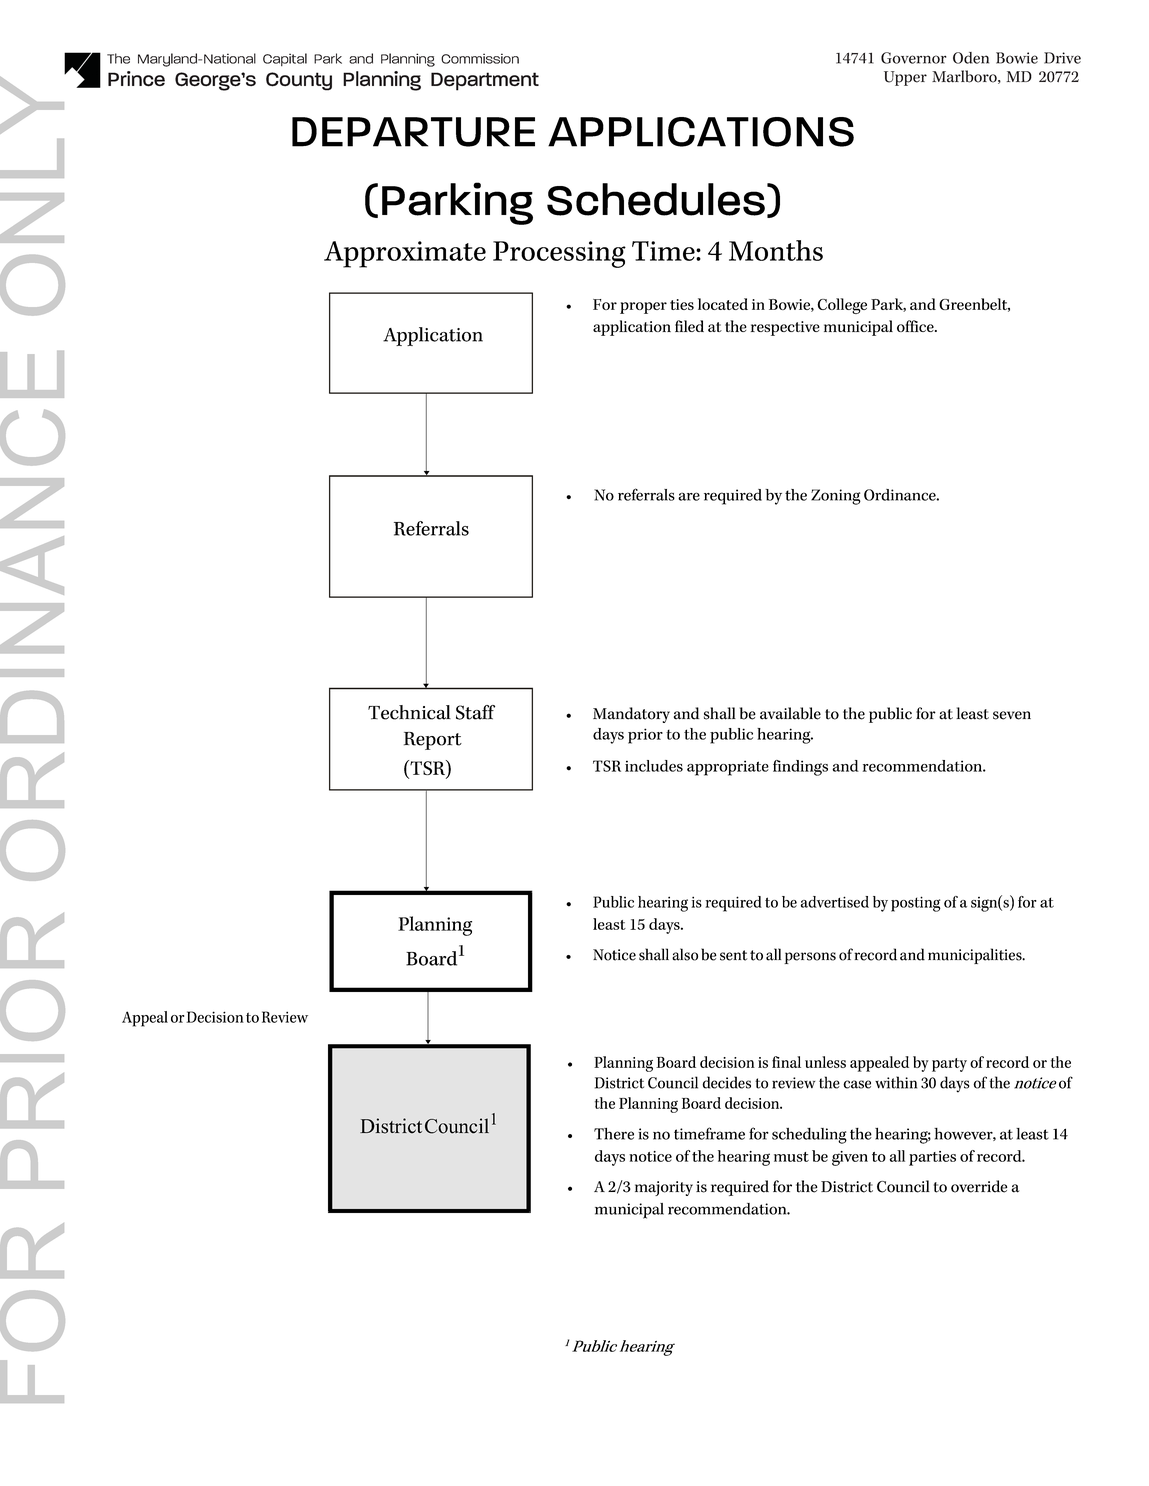 The width and height of the image is (1149, 1486). Describe the element at coordinates (485, 81) in the image. I see `Department` at that location.
